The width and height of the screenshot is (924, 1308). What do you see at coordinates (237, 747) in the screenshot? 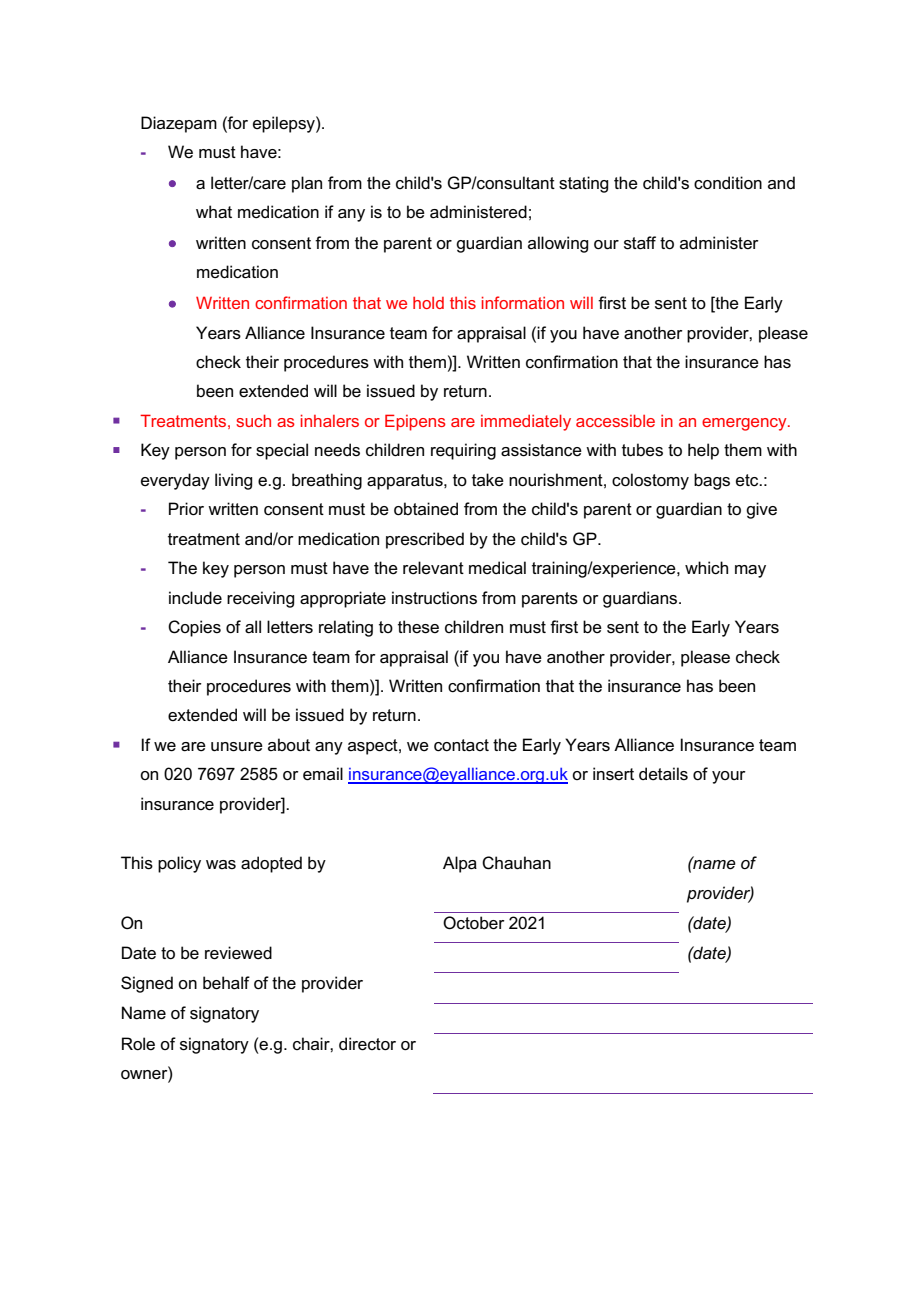
I see `unsure` at bounding box center [237, 747].
